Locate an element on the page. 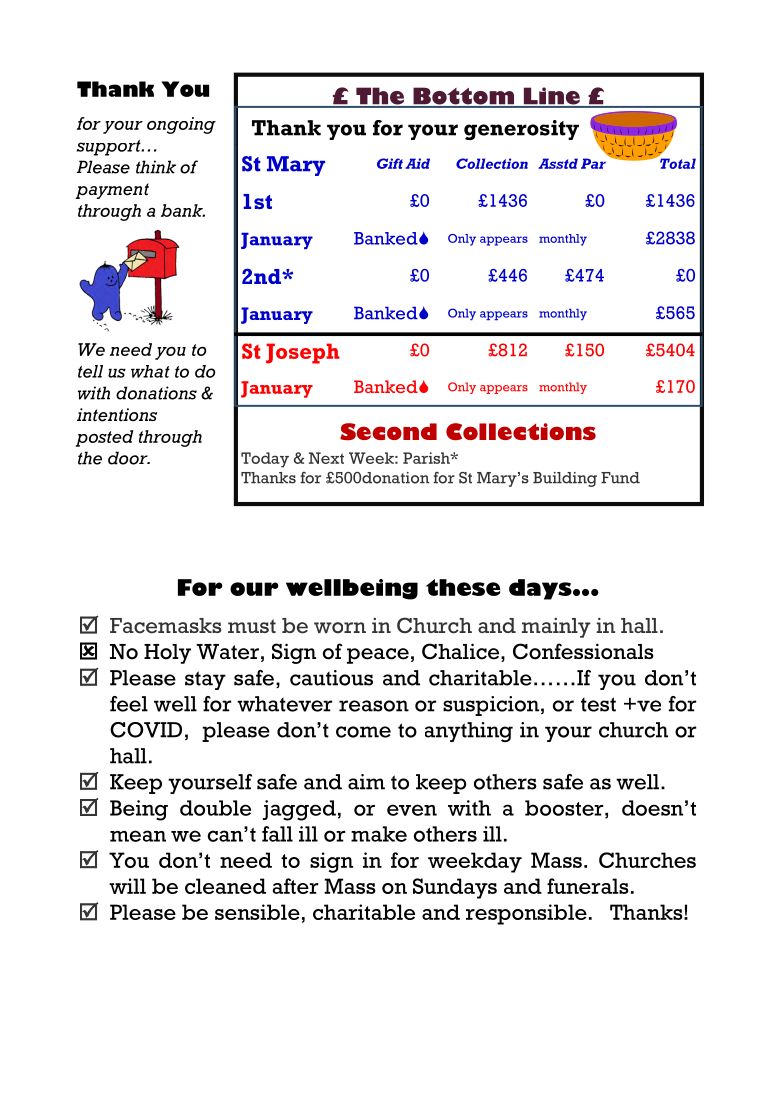  COVID is located at coordinates (146, 730).
